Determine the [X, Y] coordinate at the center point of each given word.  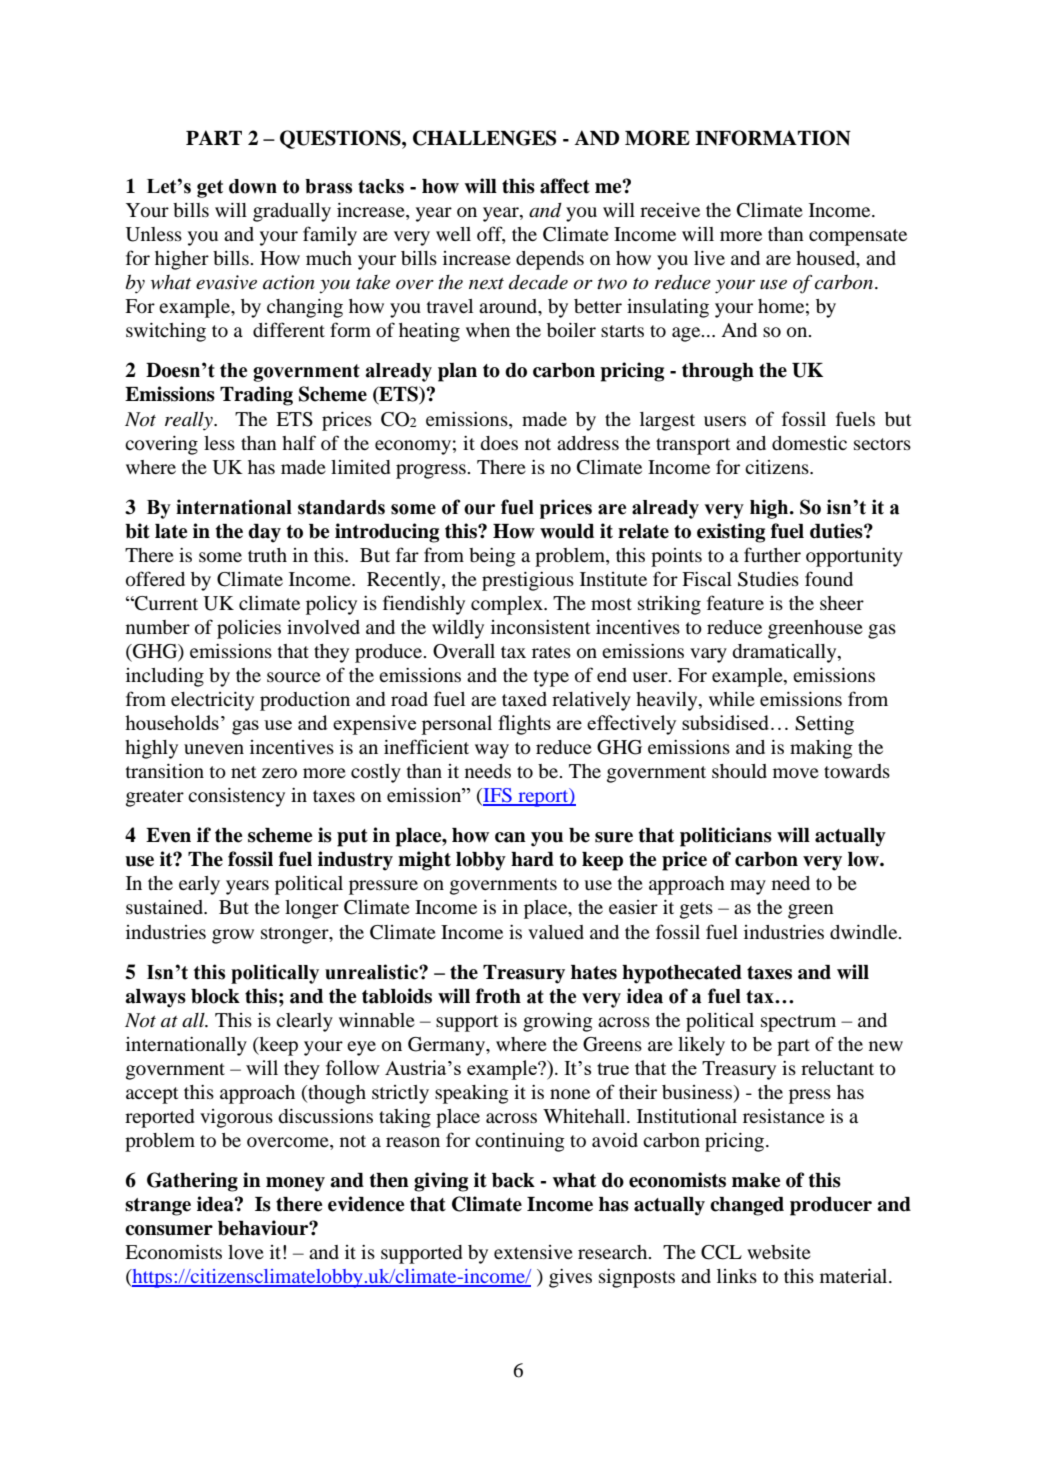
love [246, 1252]
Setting [824, 725]
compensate [858, 237]
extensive [533, 1252]
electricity [212, 701]
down [253, 186]
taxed [524, 699]
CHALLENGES [484, 138]
